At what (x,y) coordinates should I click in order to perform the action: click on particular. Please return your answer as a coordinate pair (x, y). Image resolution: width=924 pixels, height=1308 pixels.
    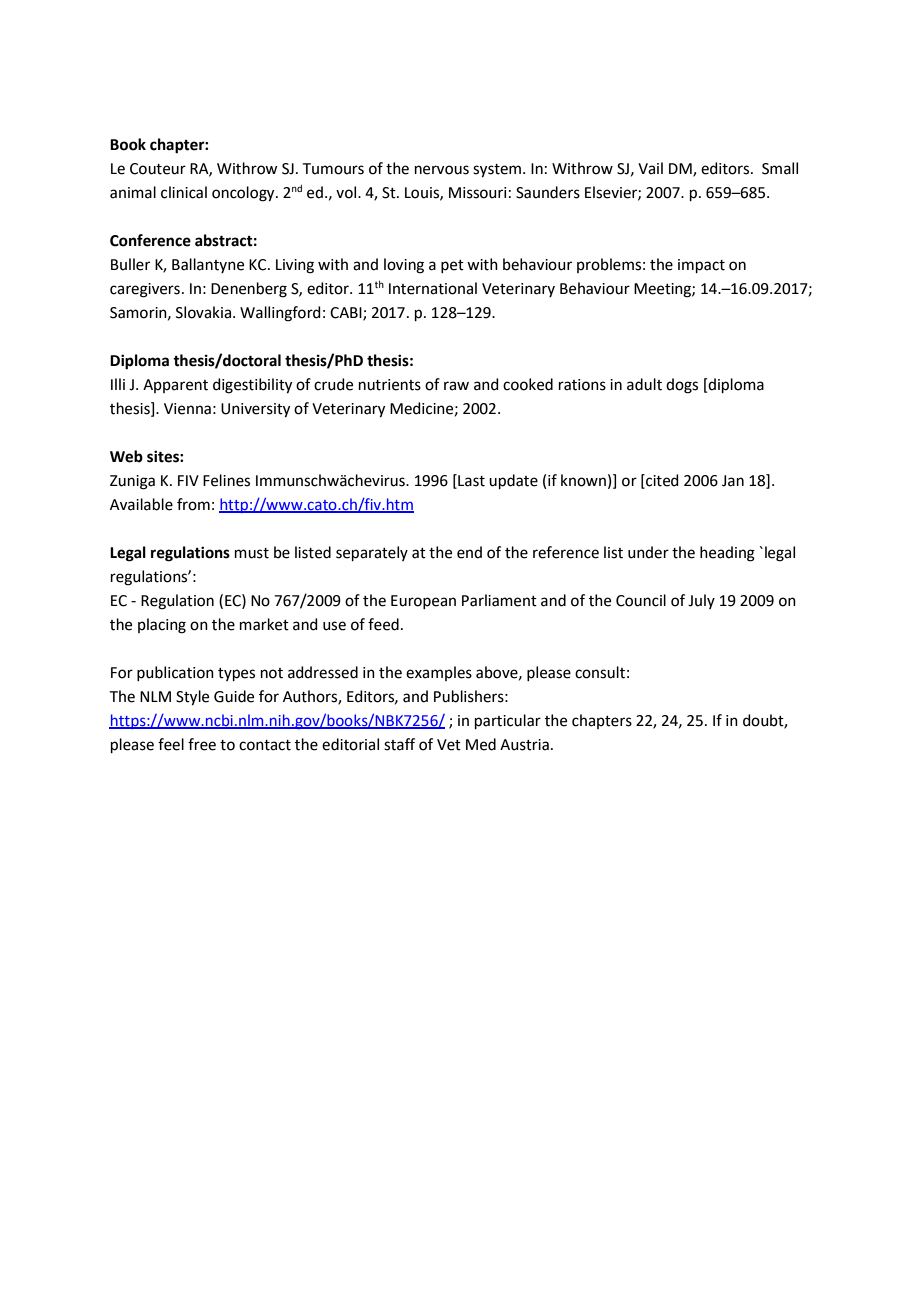
    Looking at the image, I should click on (508, 721).
